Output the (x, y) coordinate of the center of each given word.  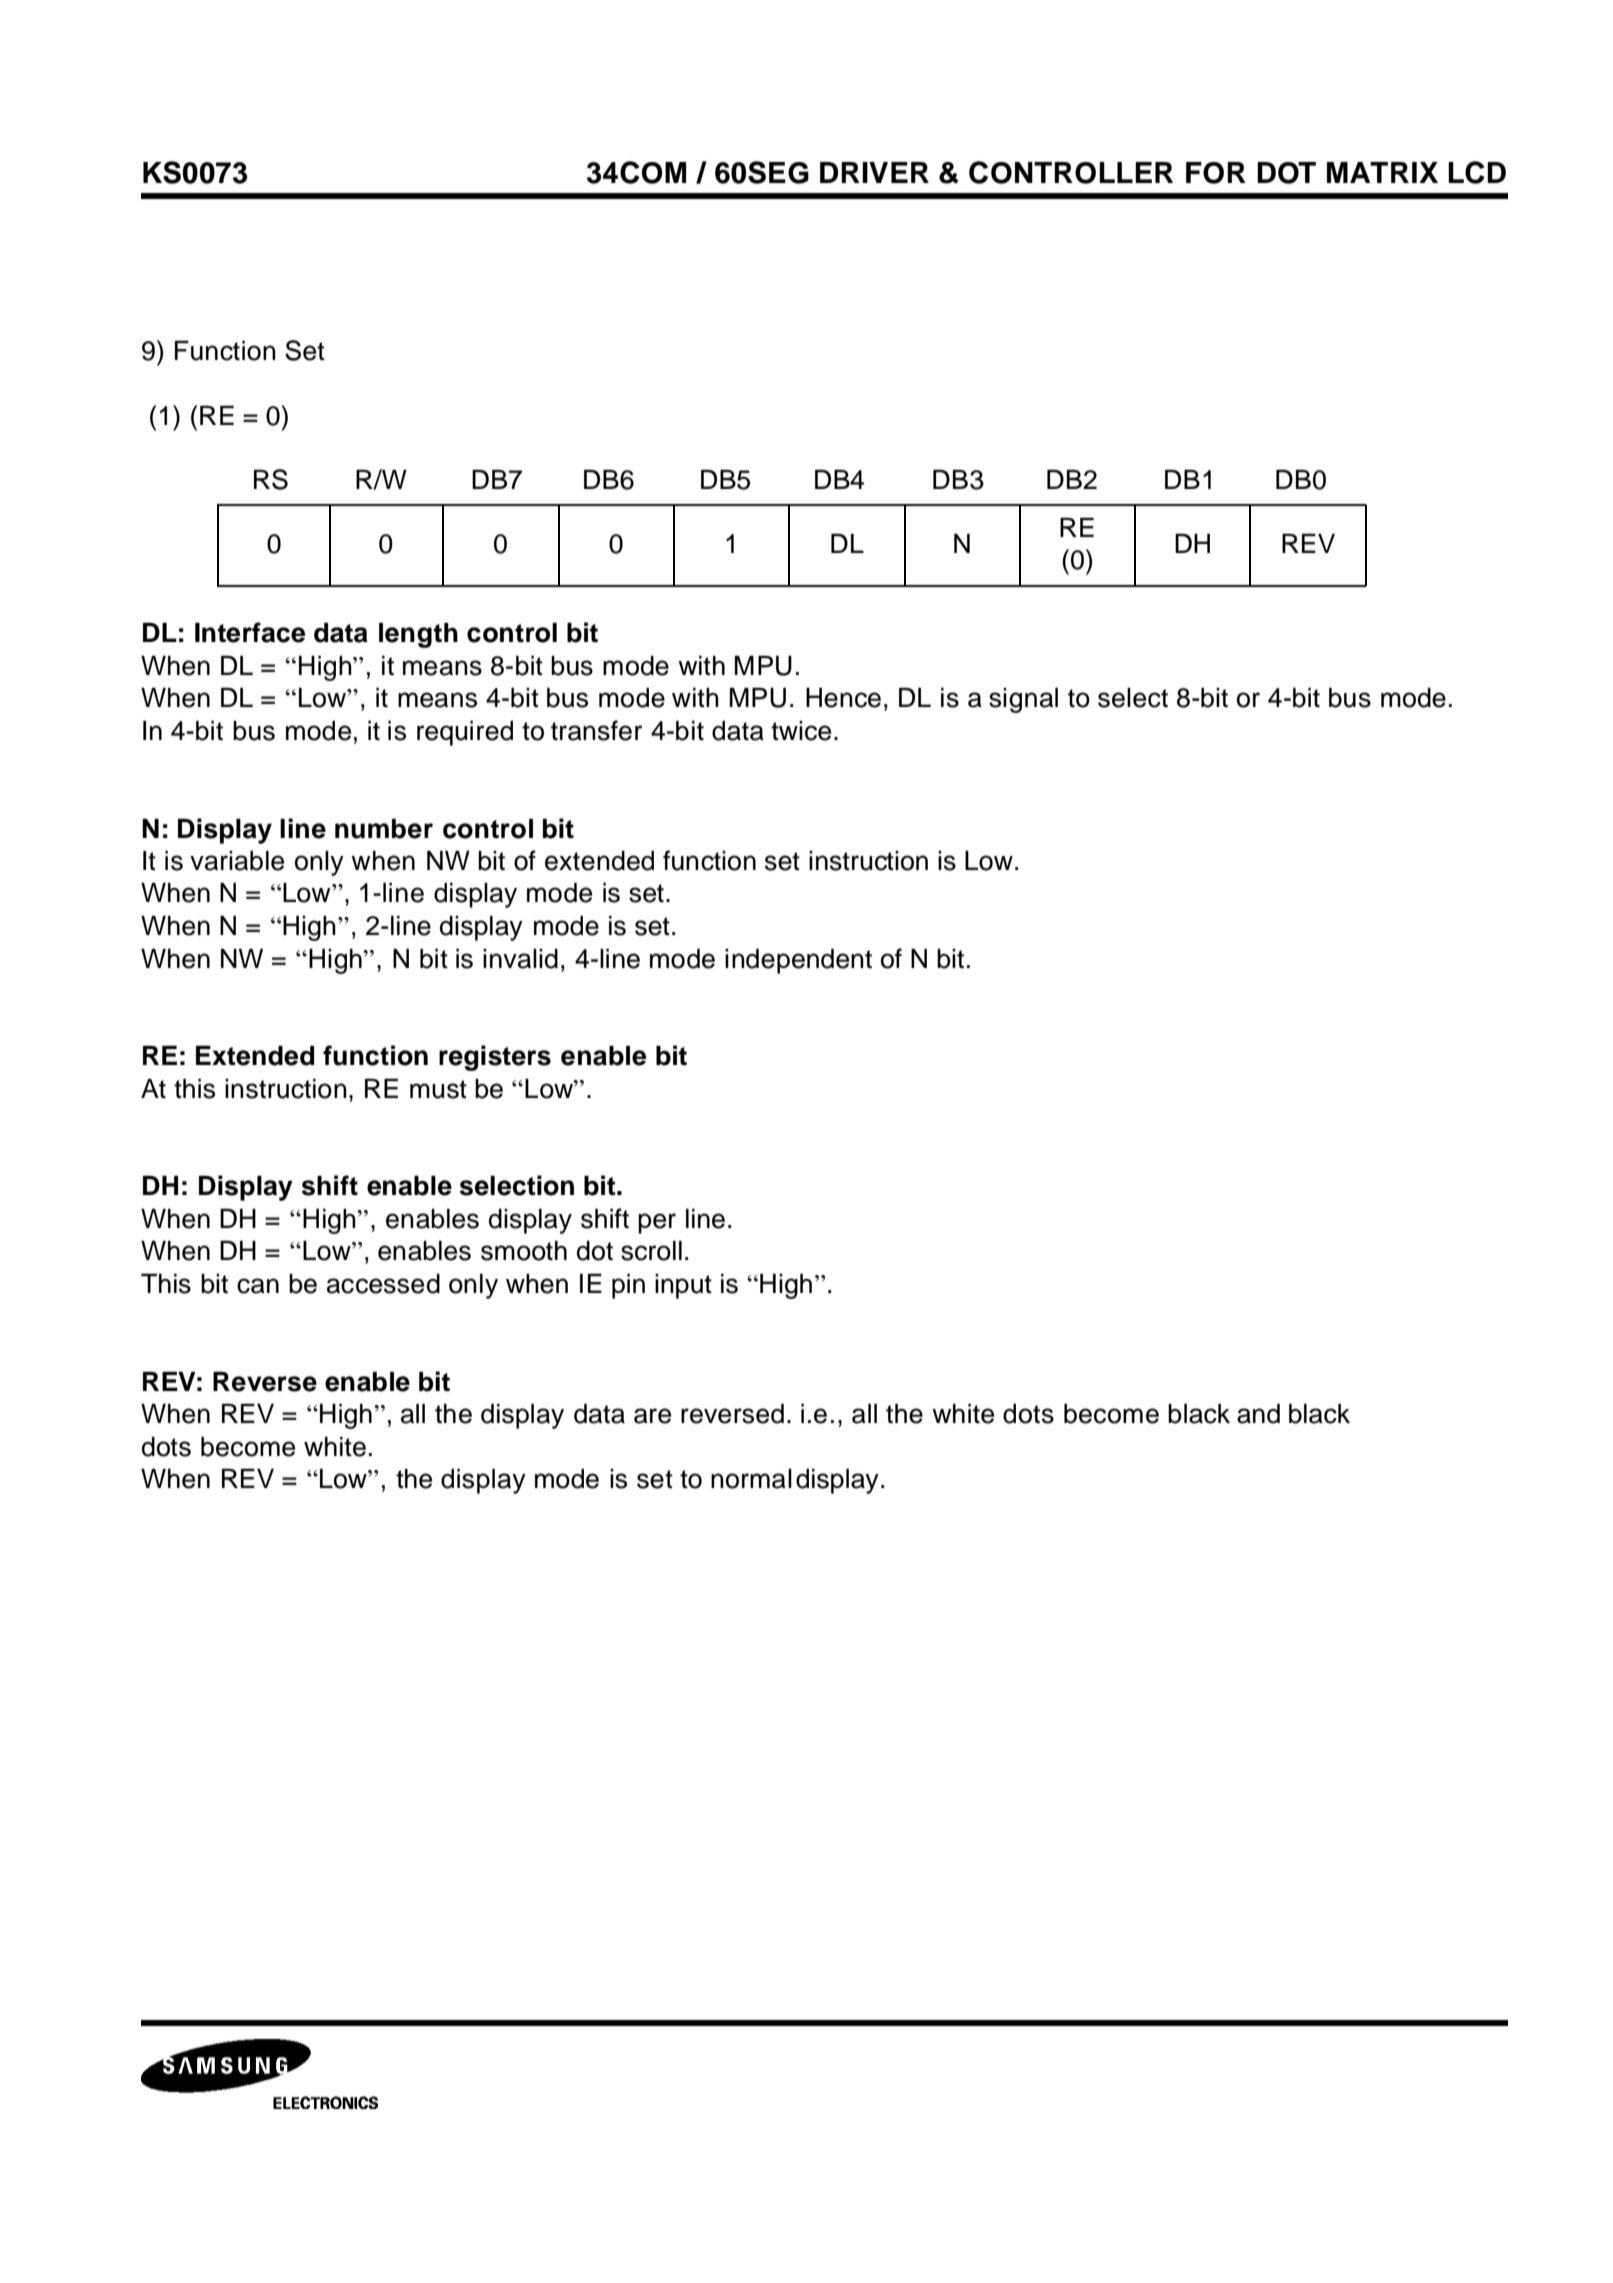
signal (1023, 700)
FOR (1216, 173)
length (418, 635)
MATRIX (1382, 172)
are (652, 1416)
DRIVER (874, 172)
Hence (843, 698)
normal (751, 1479)
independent (798, 961)
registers (495, 1058)
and (1258, 1414)
